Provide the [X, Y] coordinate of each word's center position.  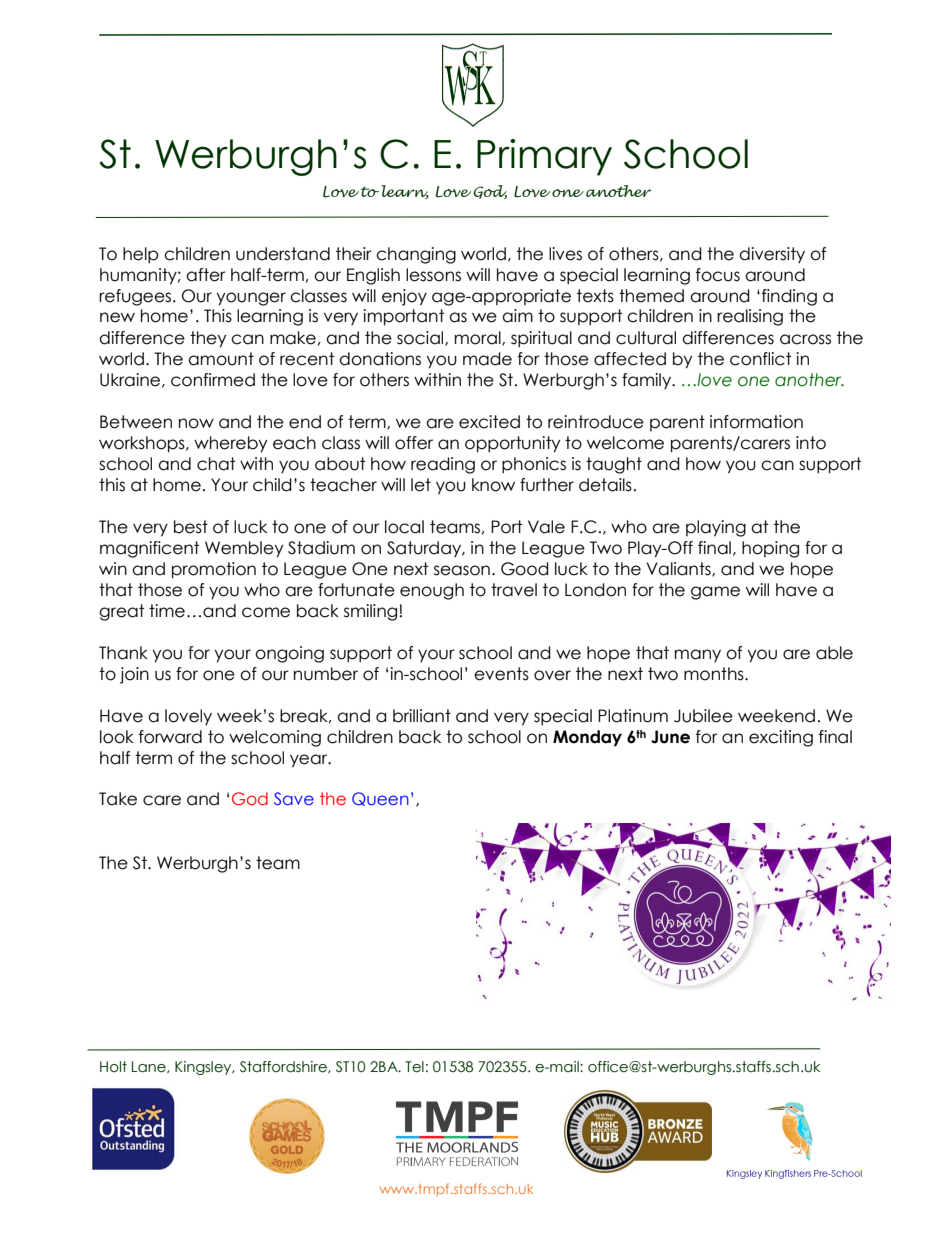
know [493, 485]
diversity [772, 255]
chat [216, 464]
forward [170, 737]
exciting [781, 738]
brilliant [422, 716]
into [811, 443]
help [141, 255]
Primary [544, 157]
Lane [150, 1067]
